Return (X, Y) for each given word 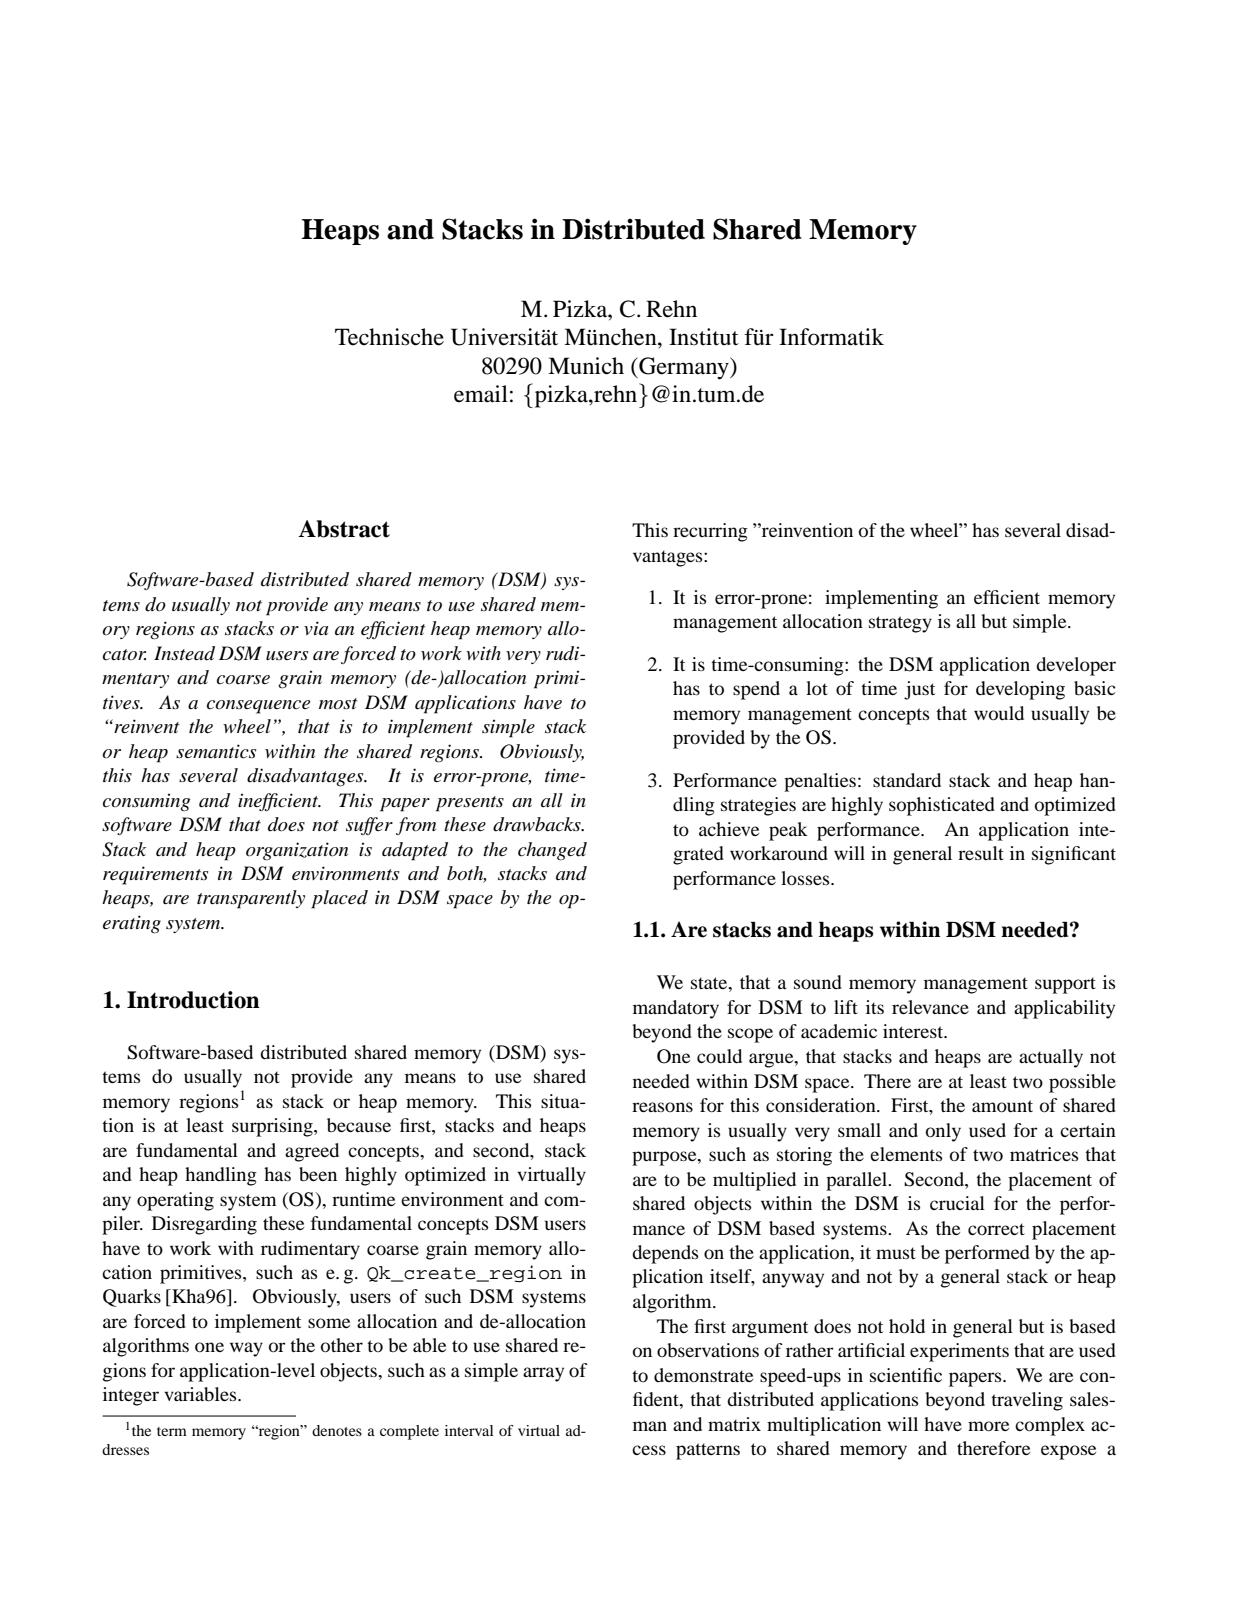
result (981, 853)
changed (552, 851)
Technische (389, 337)
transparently (251, 899)
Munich (586, 366)
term (172, 1431)
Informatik (831, 337)
